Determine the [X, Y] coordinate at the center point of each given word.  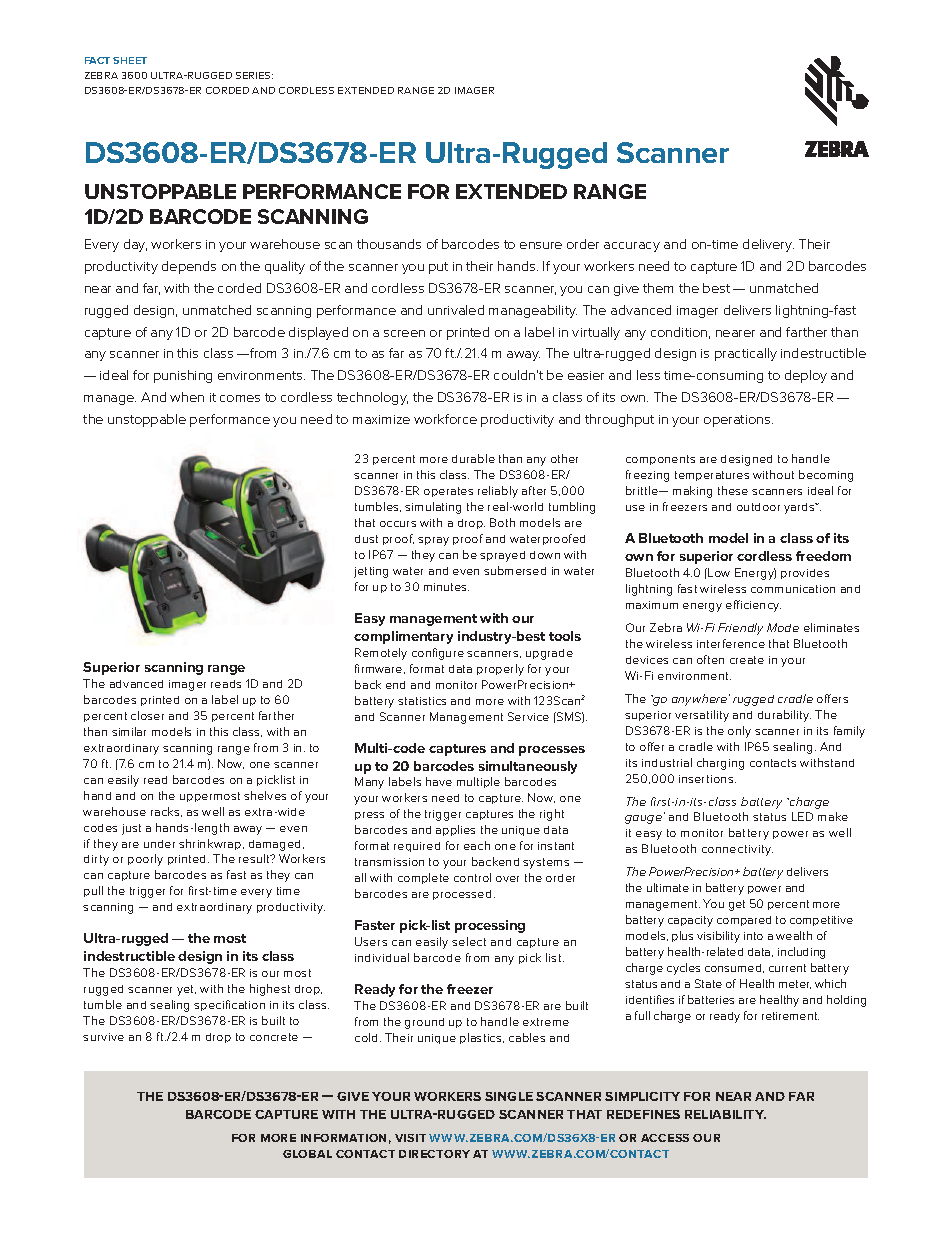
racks [166, 812]
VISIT [410, 1138]
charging [720, 764]
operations [738, 421]
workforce [445, 419]
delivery [768, 245]
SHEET [130, 60]
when [187, 397]
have [439, 781]
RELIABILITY [725, 1114]
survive [103, 1037]
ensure [541, 245]
